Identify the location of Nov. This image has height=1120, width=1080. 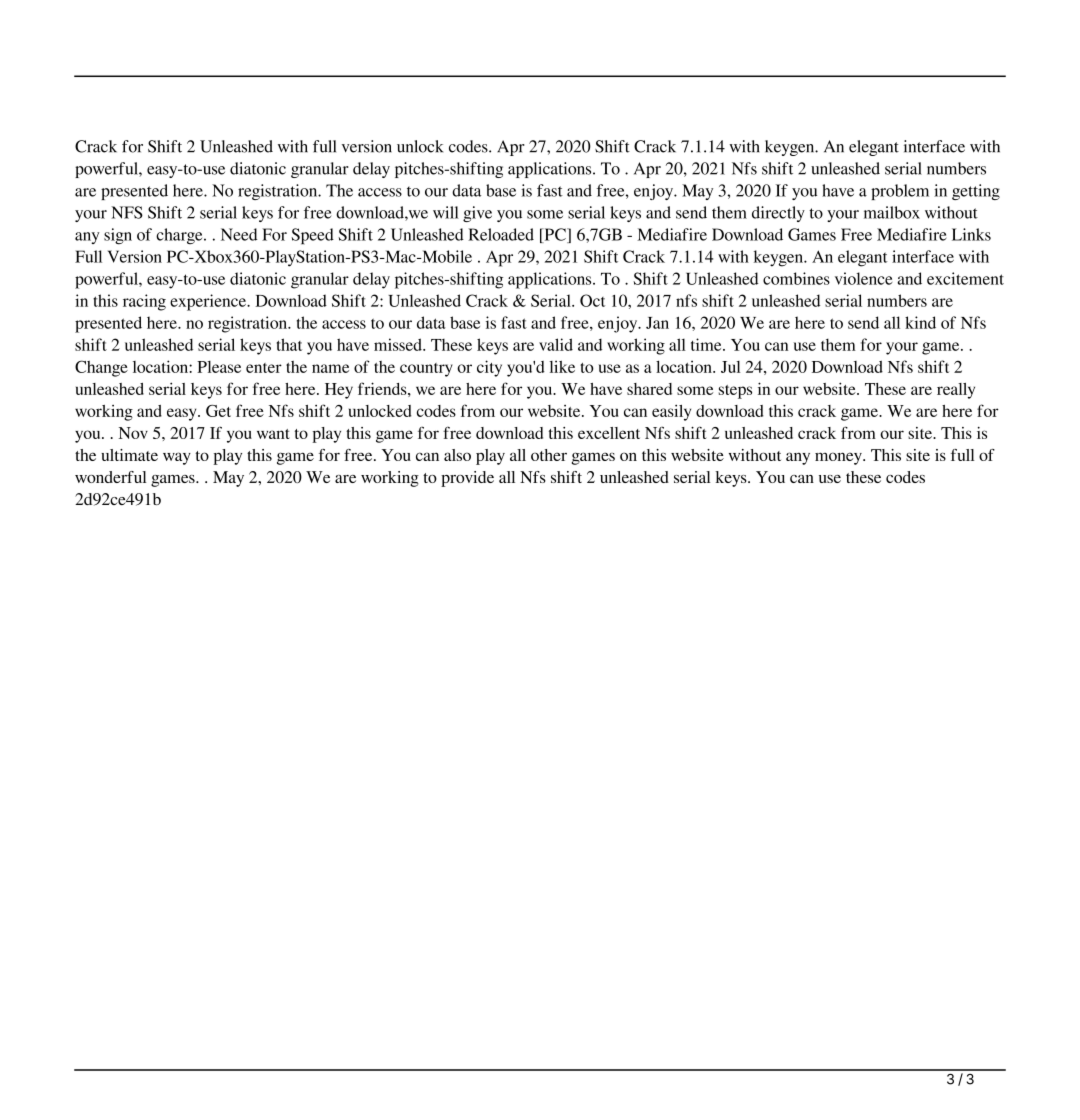
(133, 433).
